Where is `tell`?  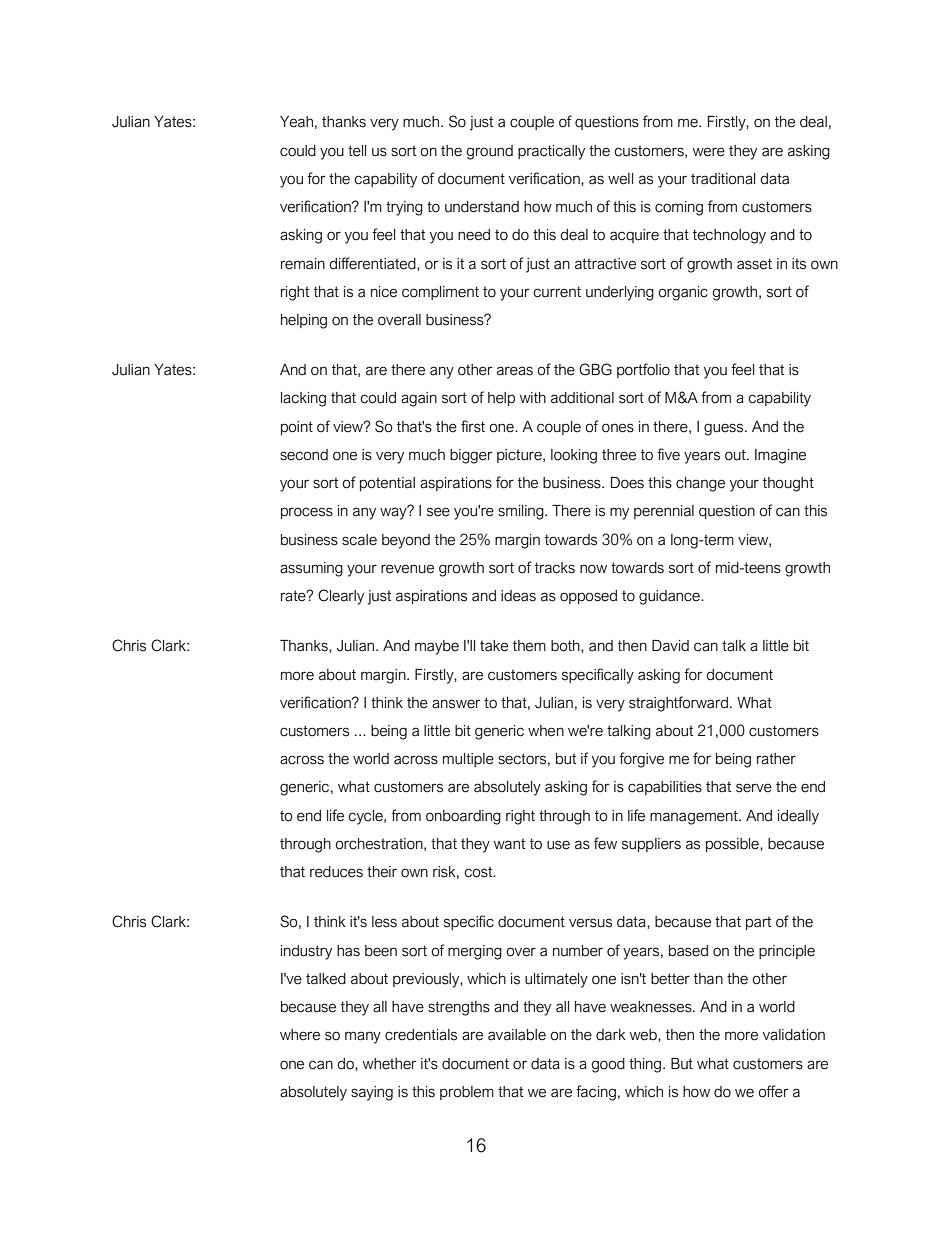 tell is located at coordinates (357, 151).
